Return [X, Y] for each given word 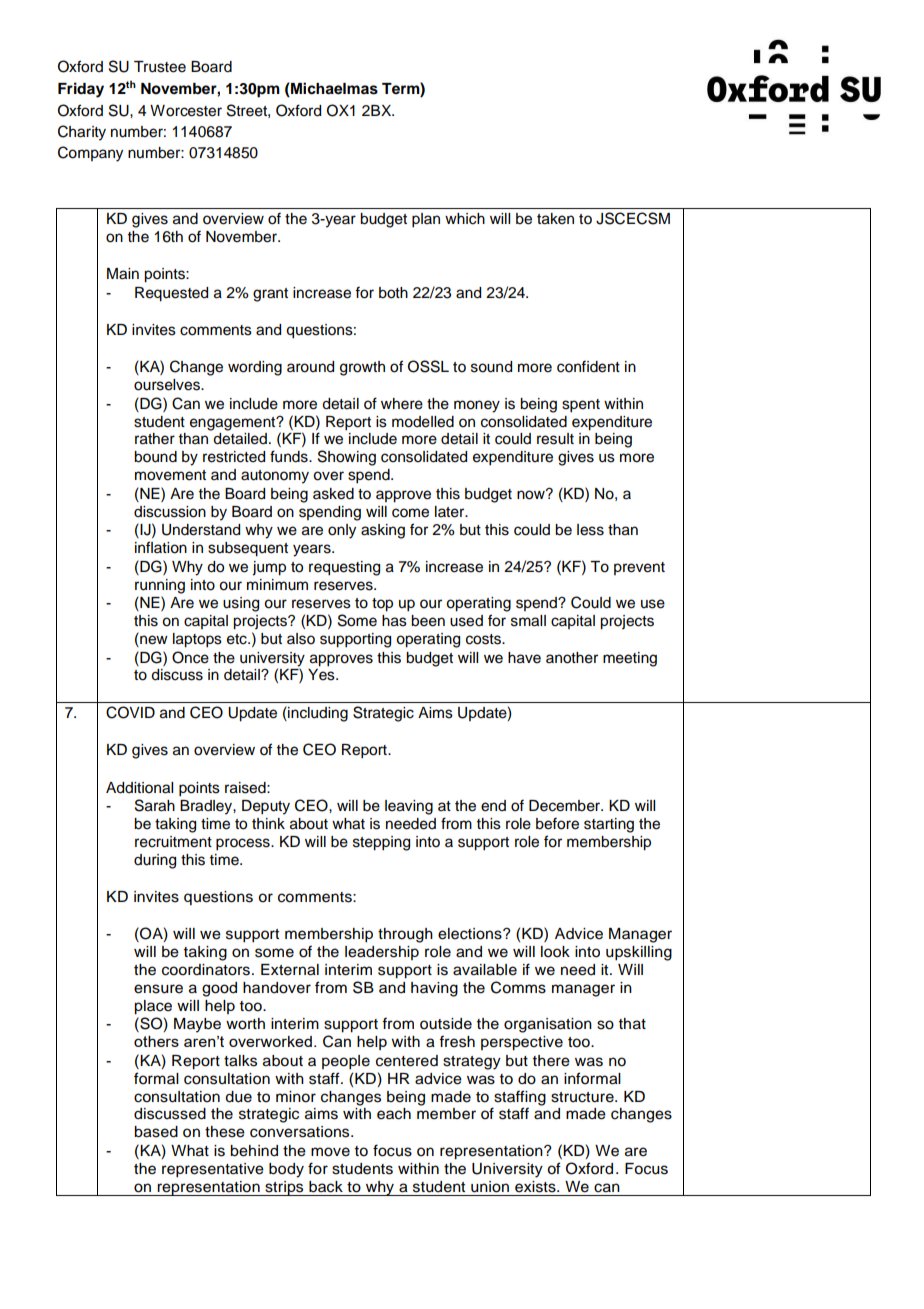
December [566, 806]
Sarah [155, 805]
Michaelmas [333, 89]
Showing [347, 458]
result [555, 439]
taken [555, 219]
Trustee [160, 67]
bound [155, 457]
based [156, 1132]
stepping [381, 843]
